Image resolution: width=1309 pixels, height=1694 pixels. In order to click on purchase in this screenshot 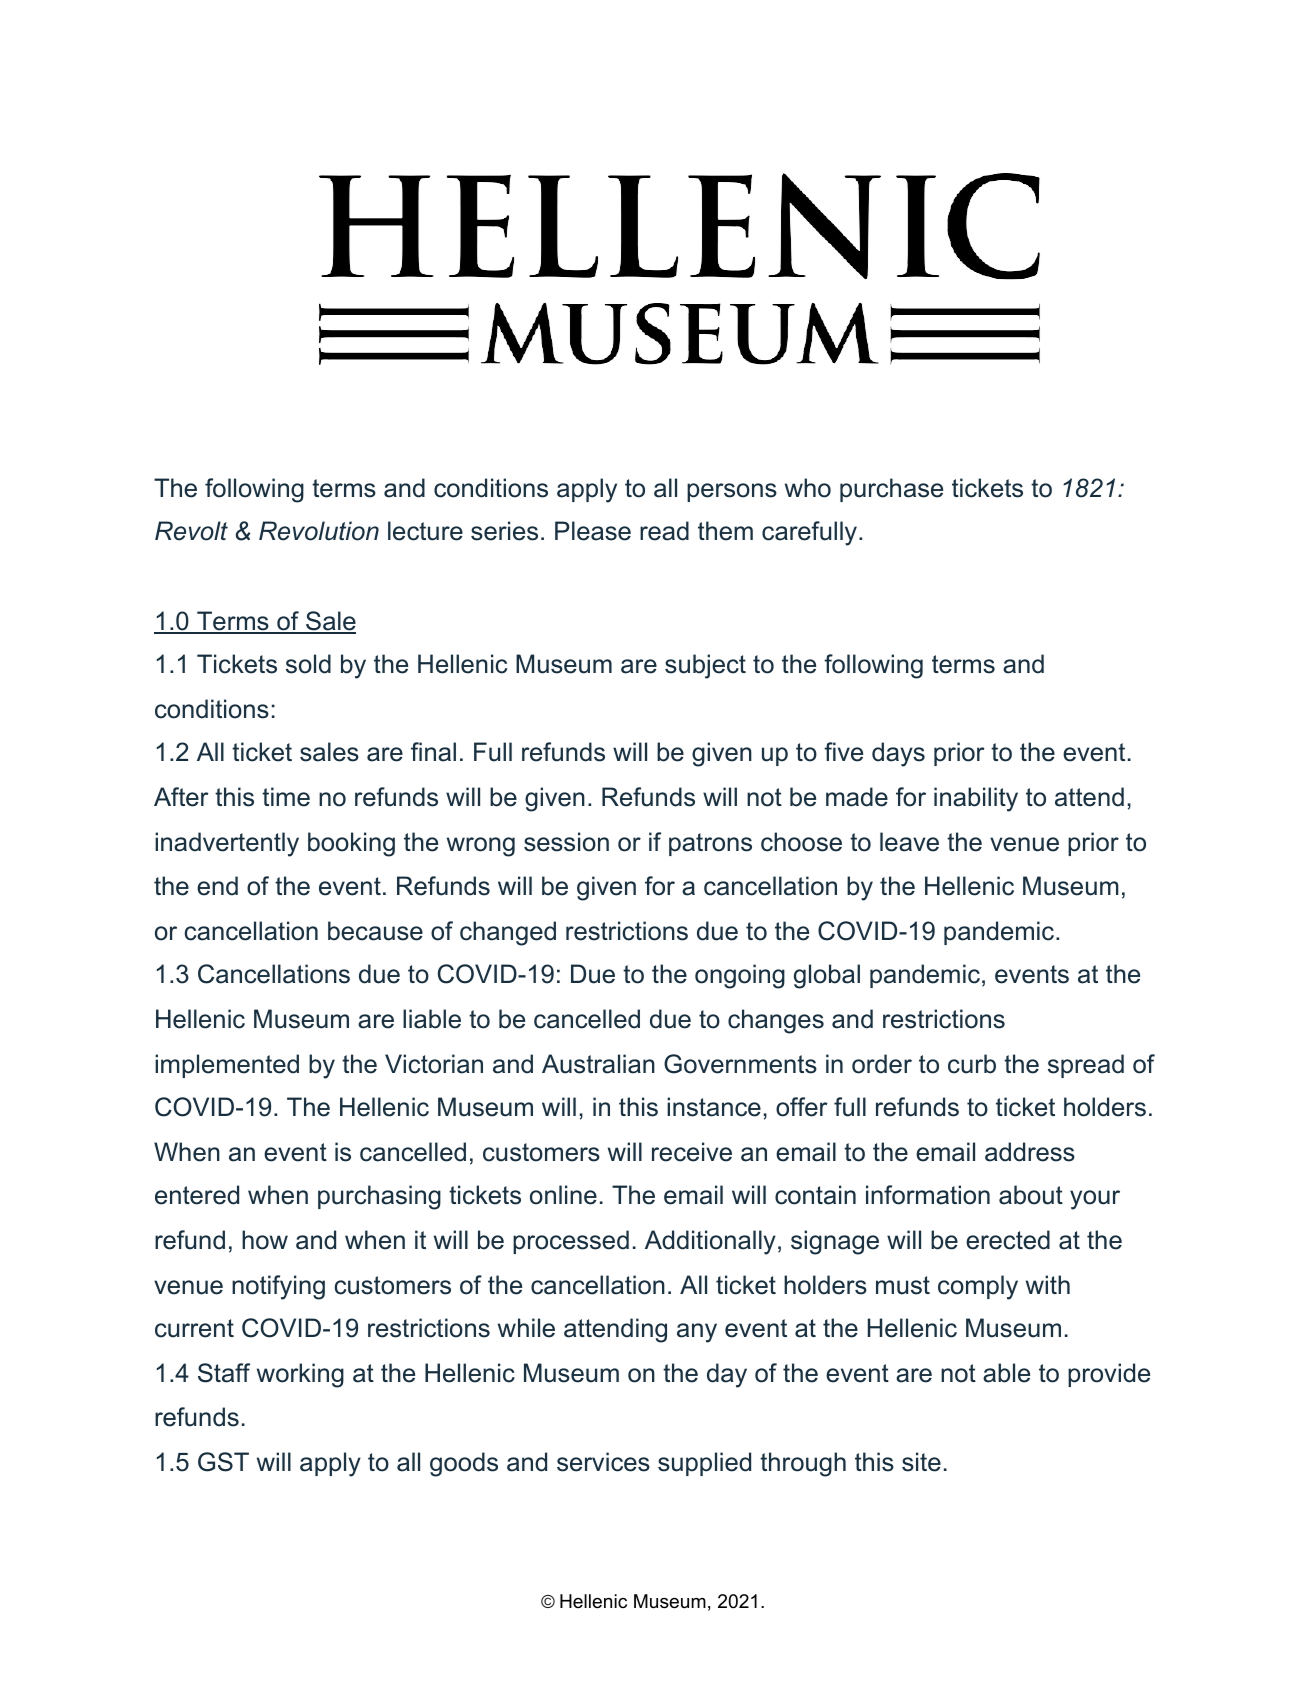, I will do `click(891, 490)`.
